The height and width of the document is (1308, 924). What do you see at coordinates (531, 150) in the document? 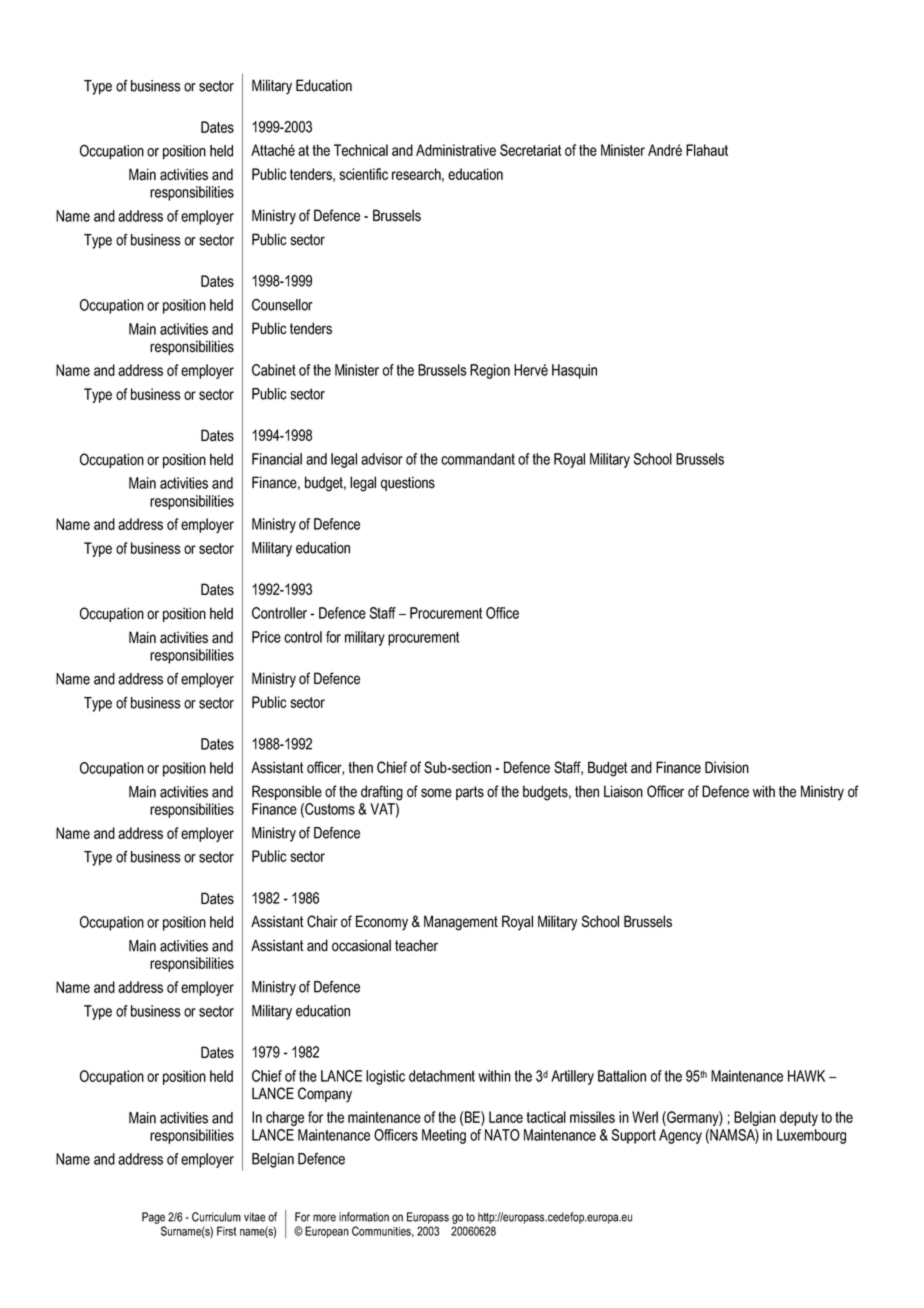
I see `Secretariat` at bounding box center [531, 150].
